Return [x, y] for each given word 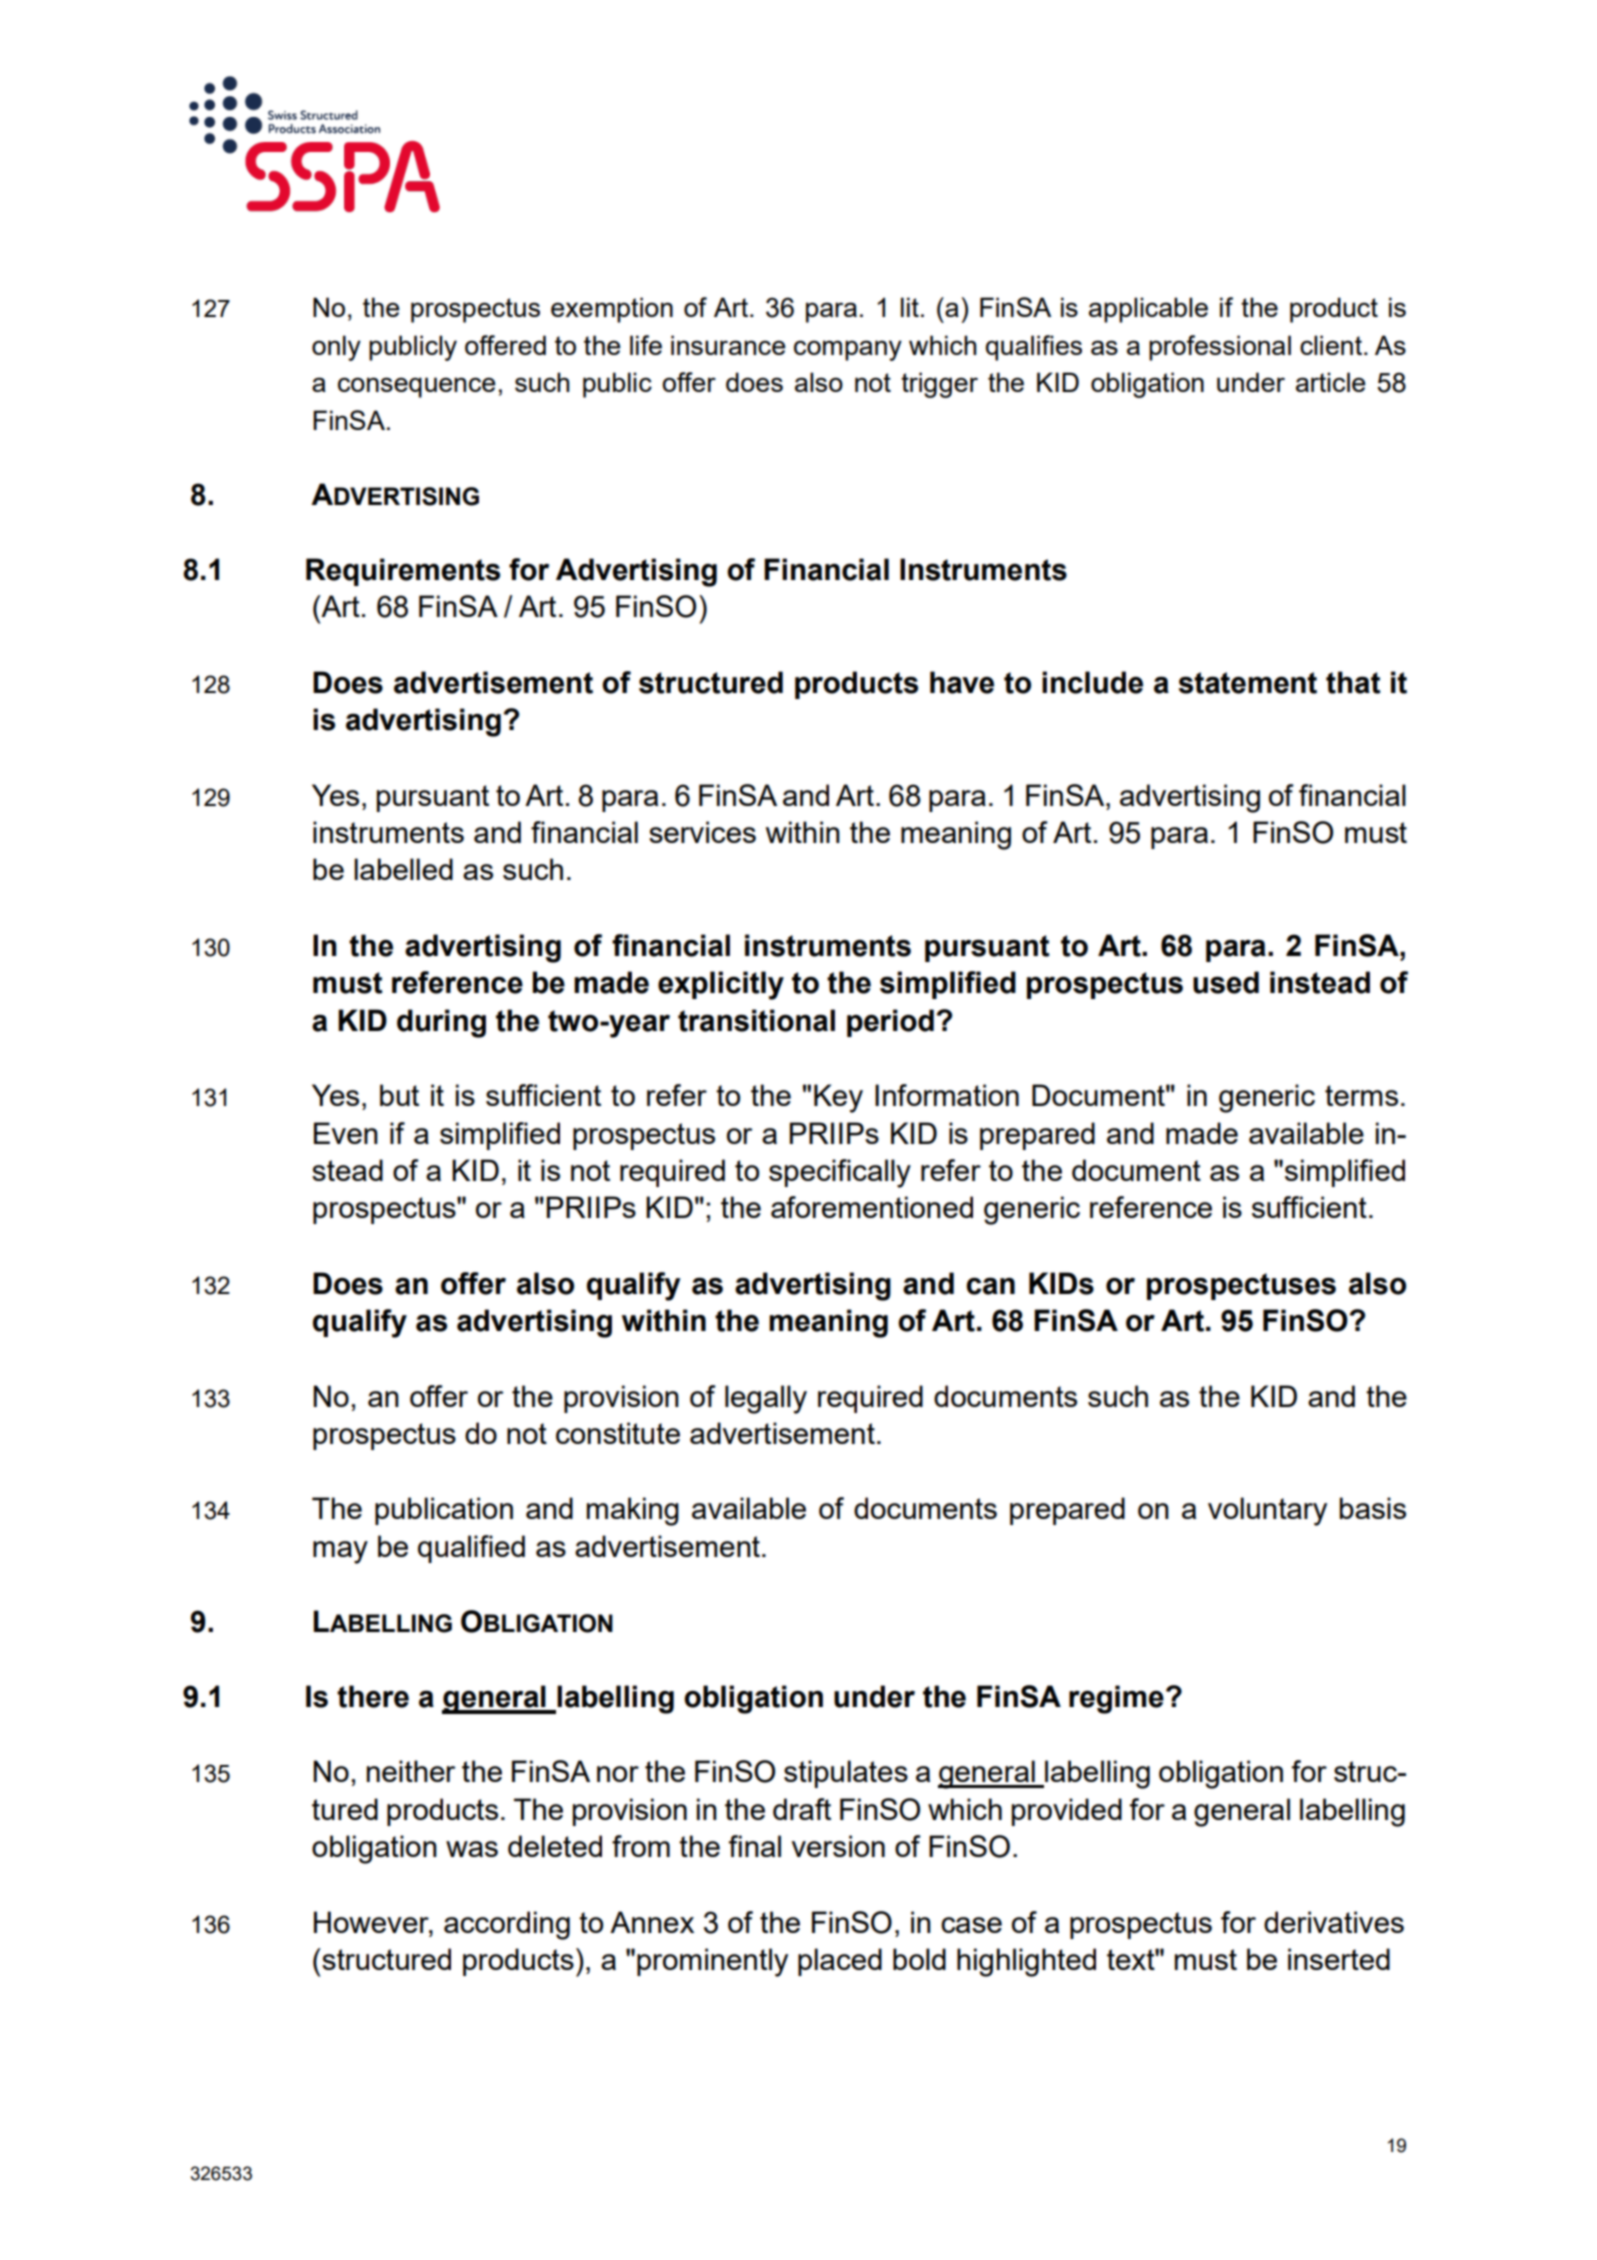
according [507, 1925]
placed [840, 1962]
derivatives [1334, 1922]
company [848, 350]
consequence [416, 387]
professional [1220, 348]
